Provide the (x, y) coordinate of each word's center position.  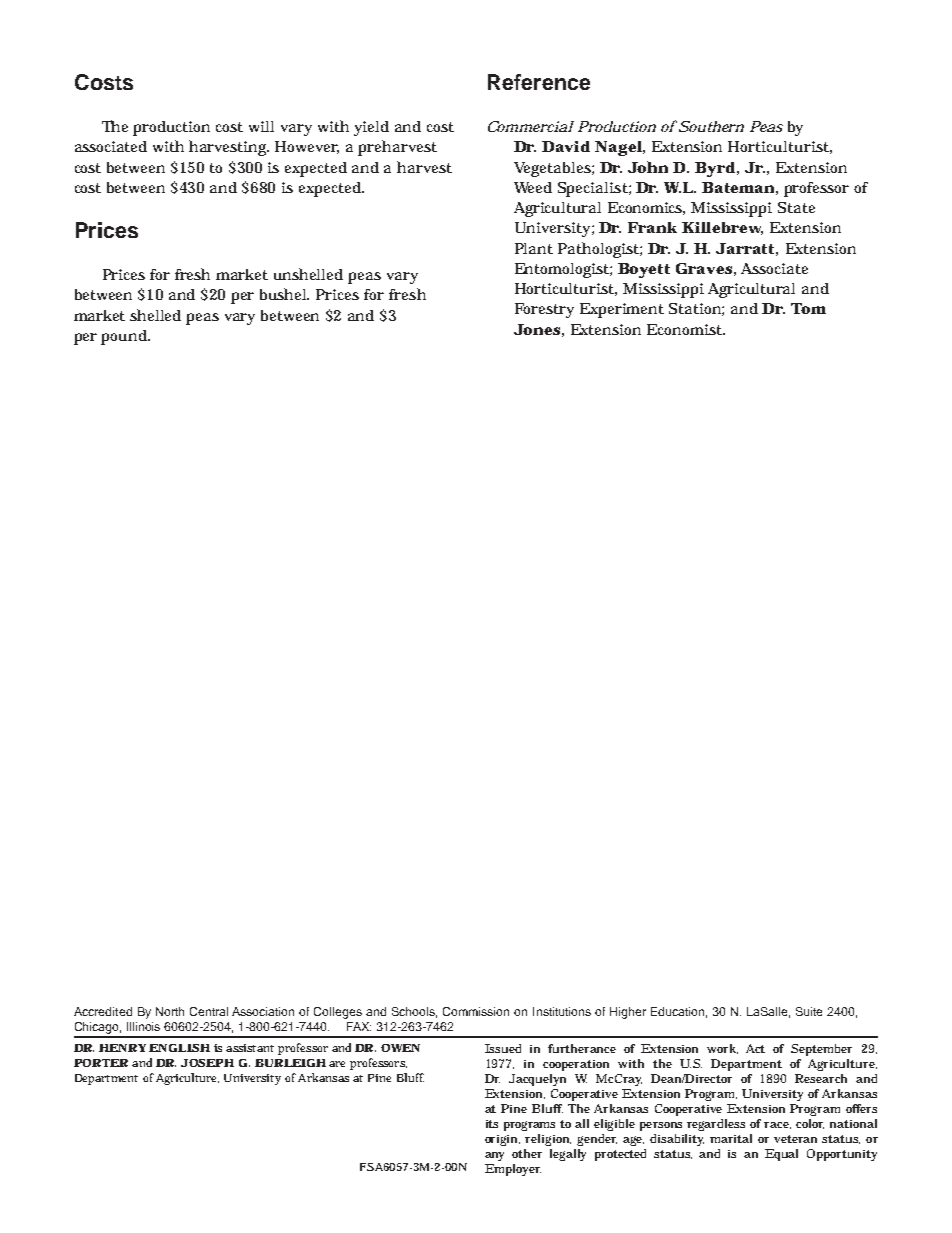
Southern (711, 126)
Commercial (531, 126)
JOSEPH (207, 1063)
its (492, 1124)
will (261, 126)
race (777, 1125)
